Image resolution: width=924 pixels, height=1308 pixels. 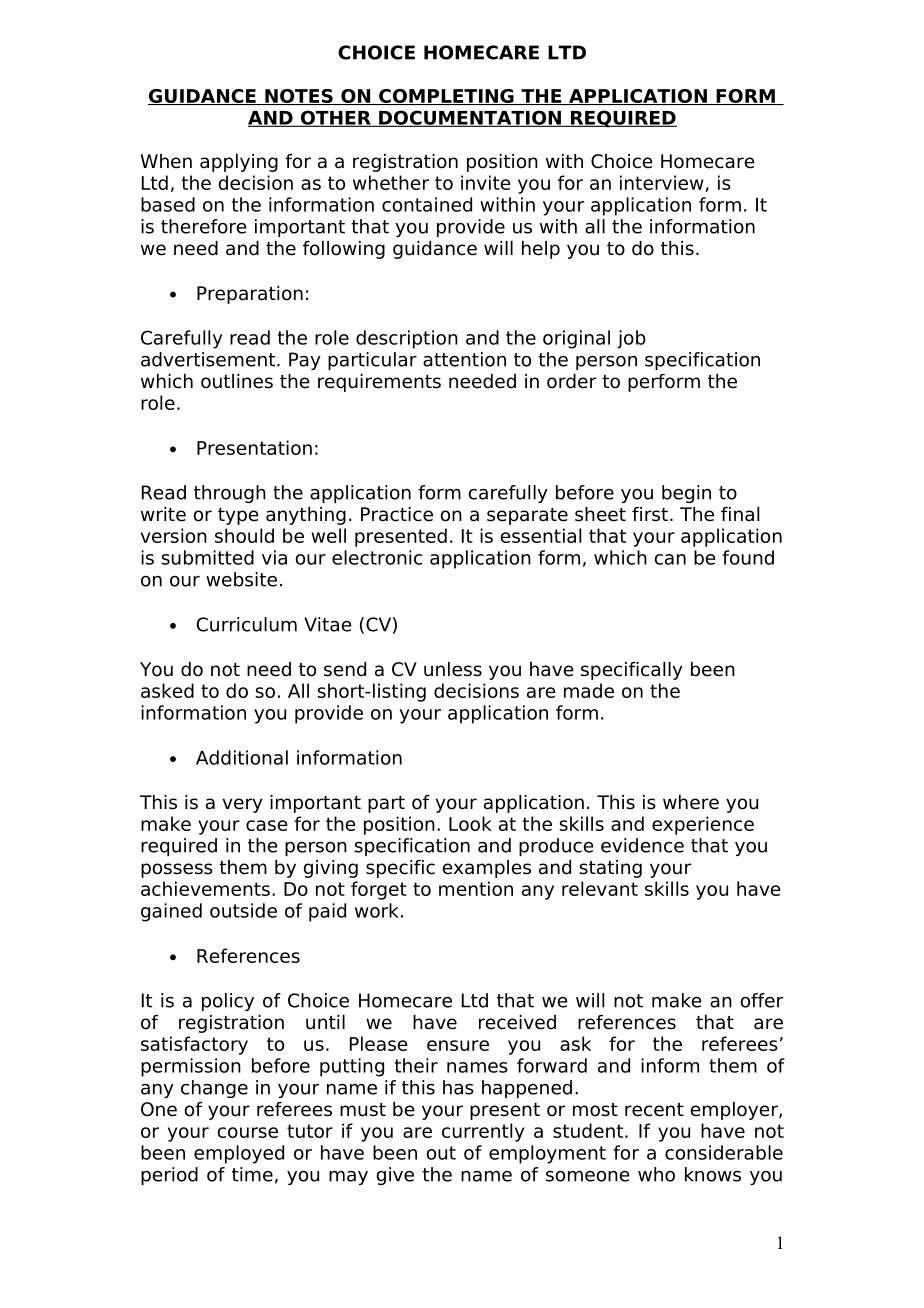 I want to click on applying, so click(x=239, y=163).
